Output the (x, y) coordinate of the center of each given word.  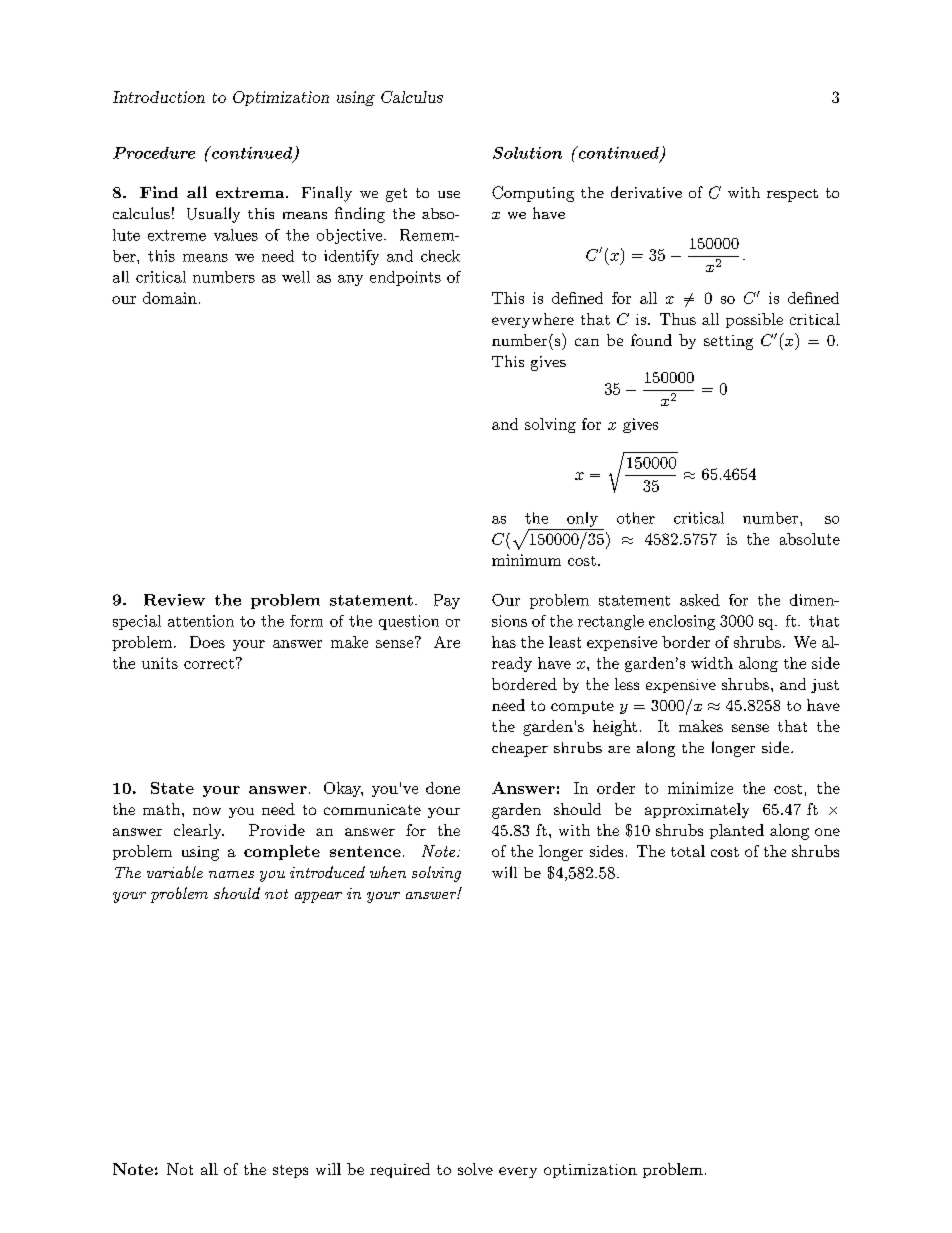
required (400, 1170)
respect (792, 195)
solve (475, 1169)
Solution (527, 153)
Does (207, 642)
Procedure (154, 153)
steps (290, 1171)
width (712, 663)
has (504, 642)
